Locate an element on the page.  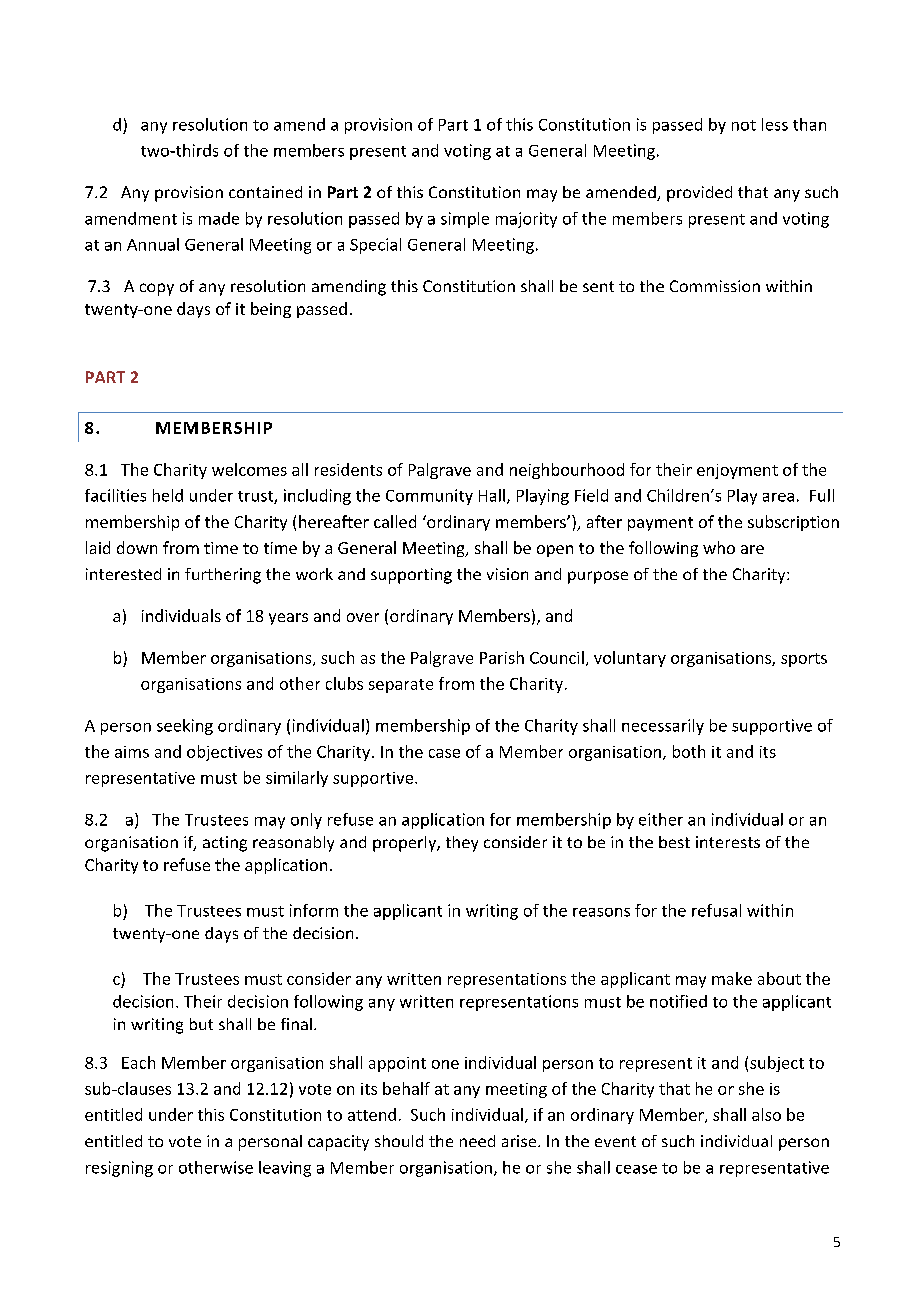
simple is located at coordinates (465, 220).
